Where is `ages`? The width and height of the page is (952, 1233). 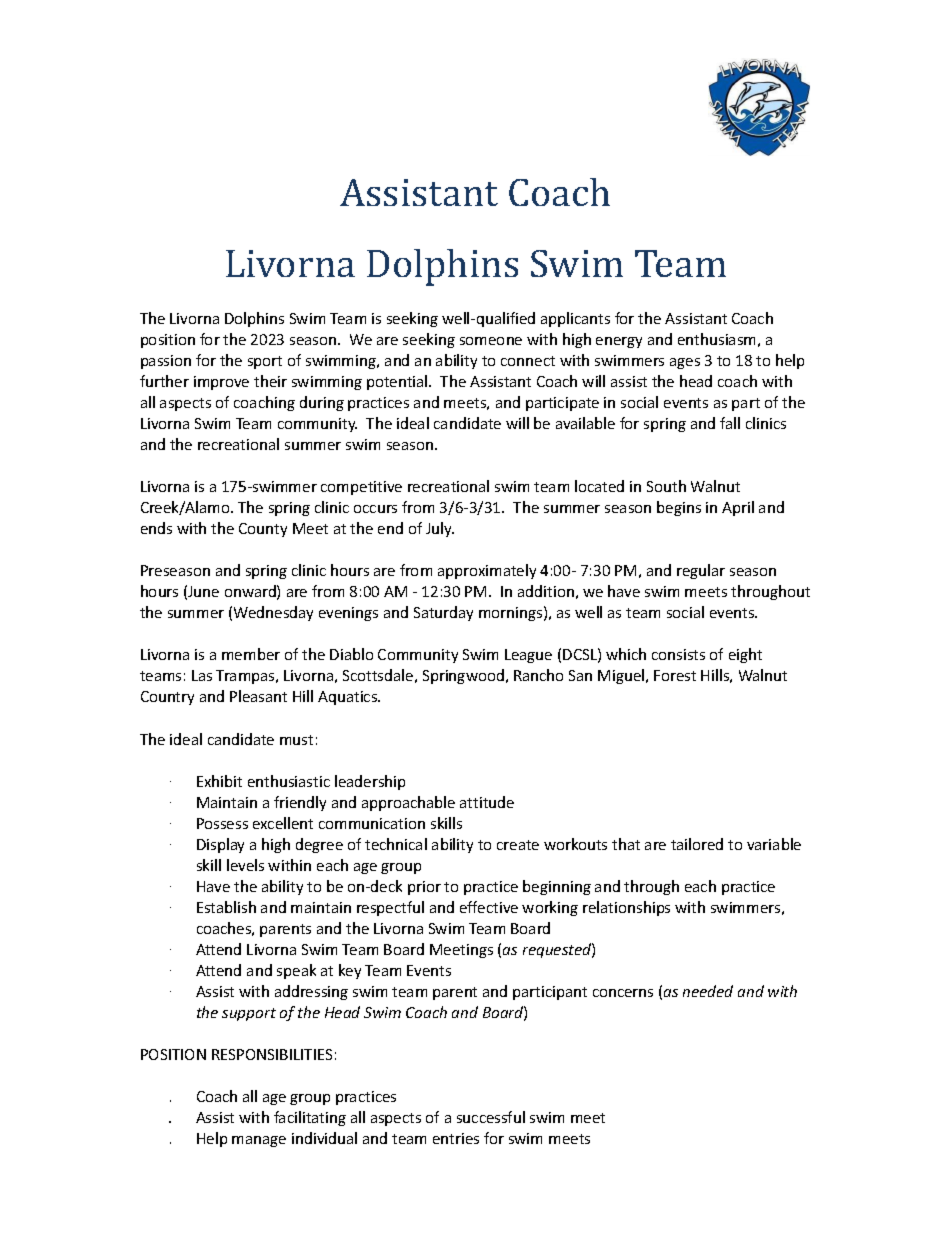
ages is located at coordinates (685, 363).
